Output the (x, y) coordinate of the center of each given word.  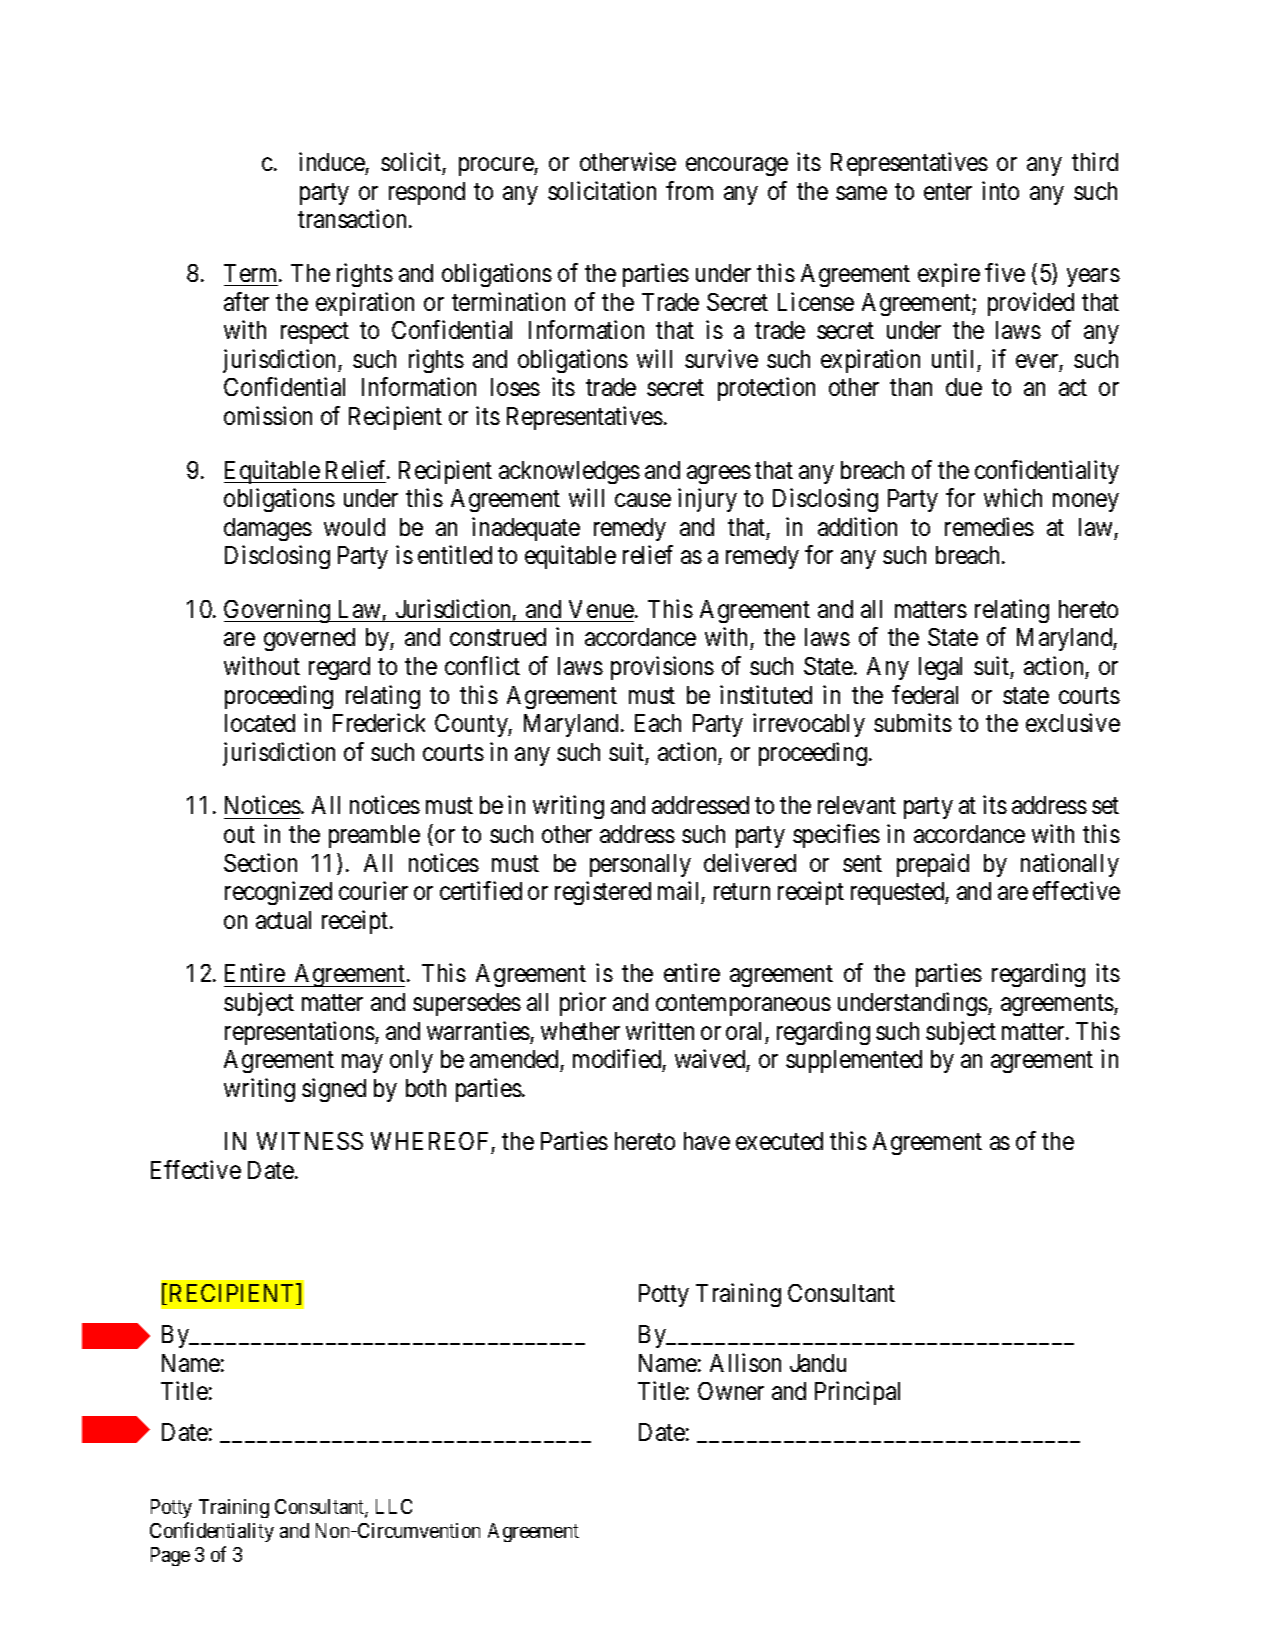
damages (268, 529)
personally (640, 865)
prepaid (933, 865)
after (246, 301)
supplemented (854, 1061)
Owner (731, 1391)
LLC (394, 1506)
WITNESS (310, 1141)
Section (260, 862)
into (1000, 190)
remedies (989, 526)
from (689, 190)
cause (643, 500)
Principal (857, 1393)
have (707, 1141)
